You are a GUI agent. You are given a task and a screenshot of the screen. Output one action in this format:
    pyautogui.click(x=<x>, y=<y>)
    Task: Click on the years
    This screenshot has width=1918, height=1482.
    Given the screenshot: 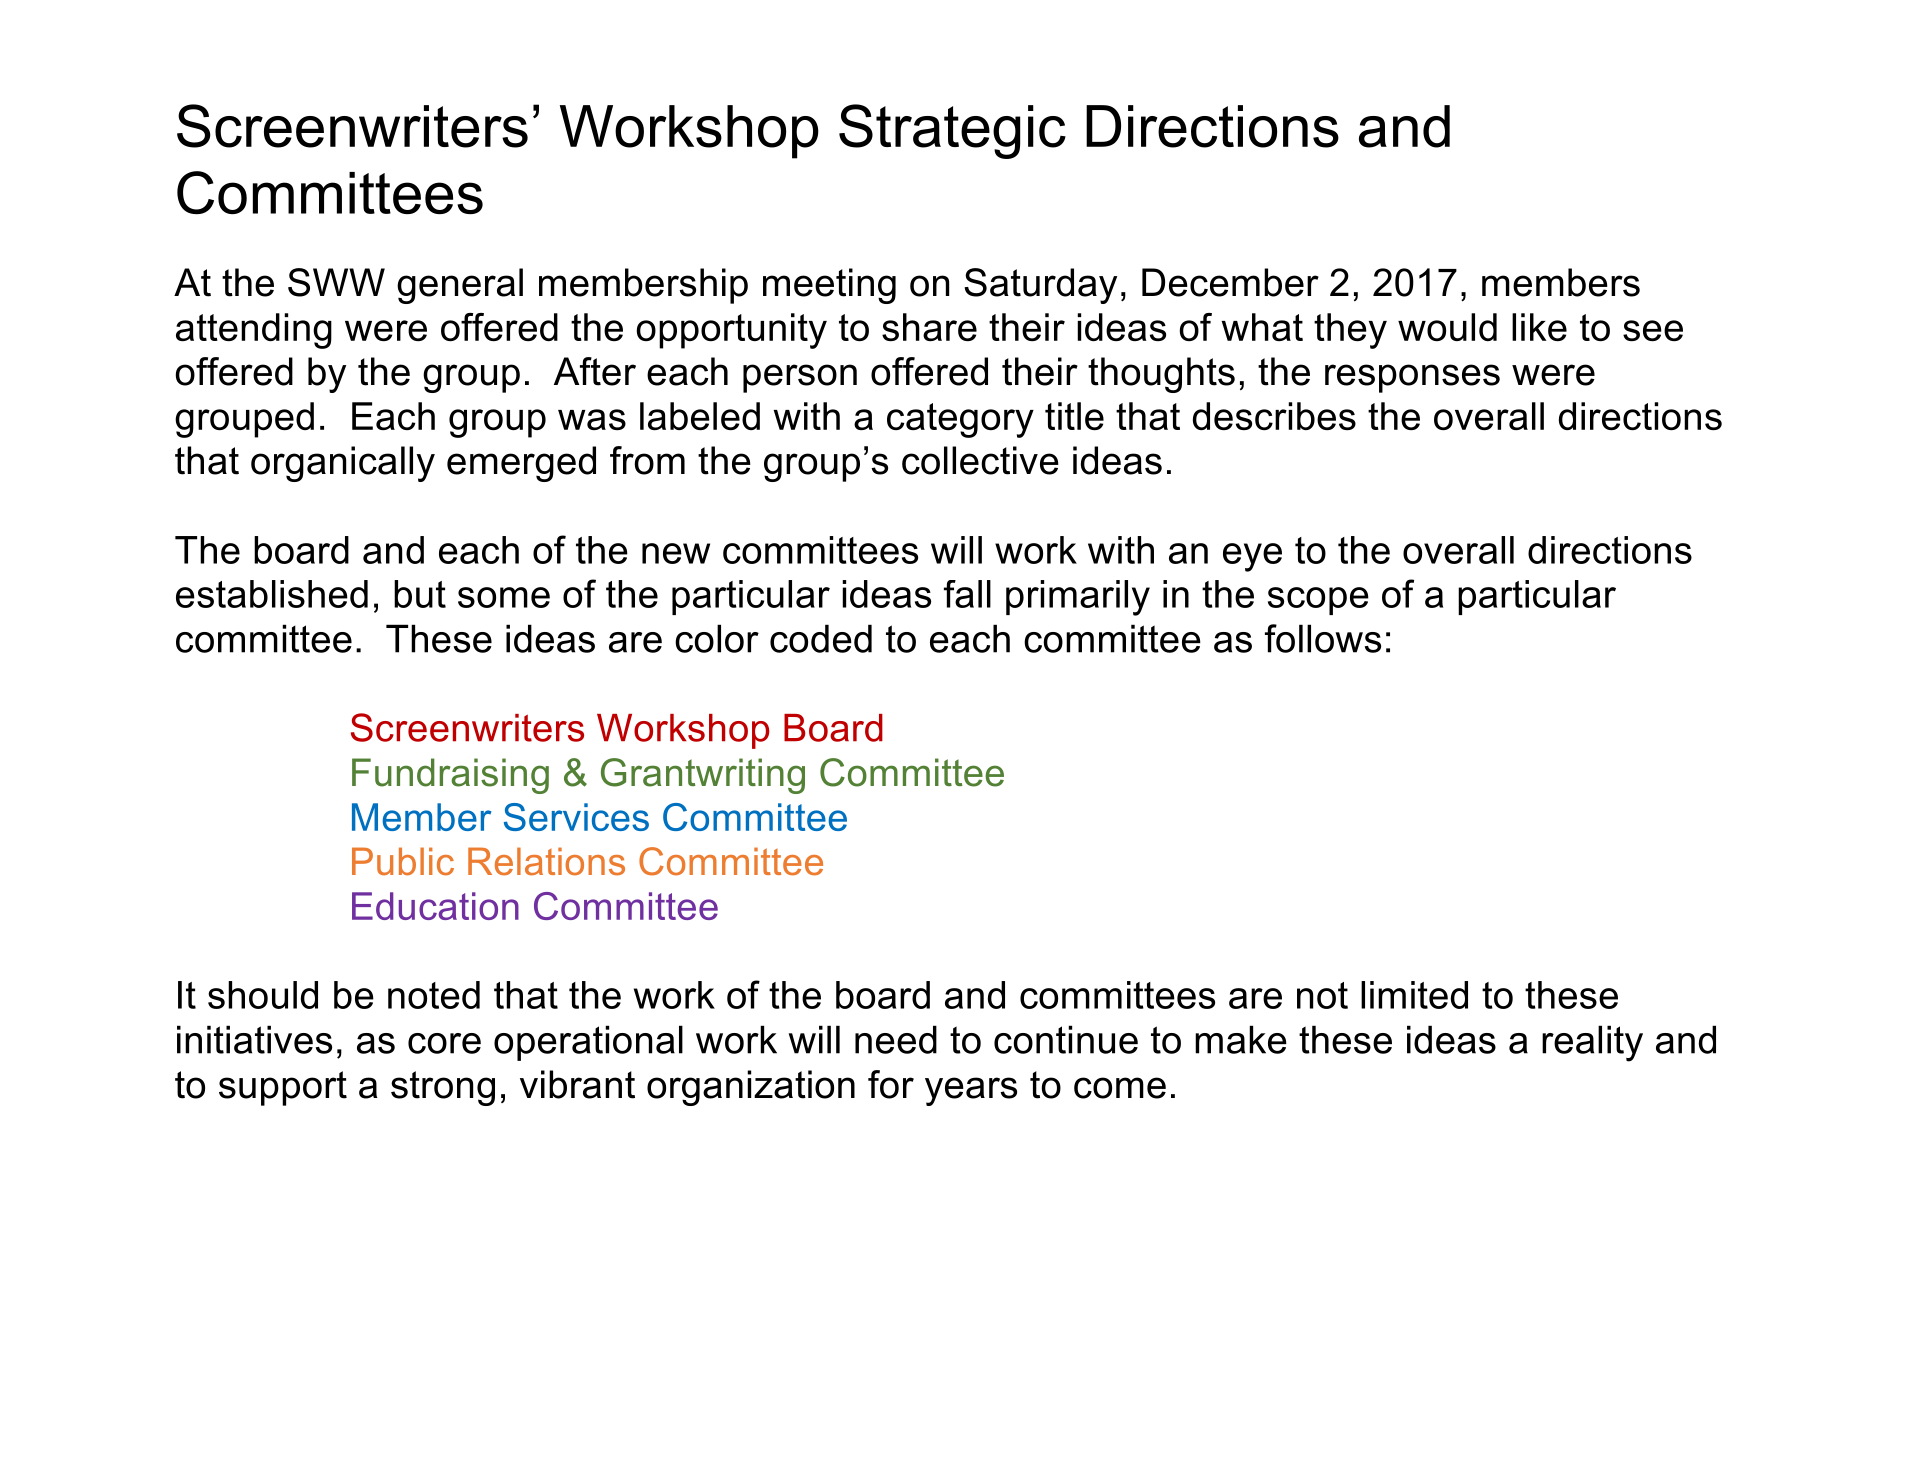 What is the action you would take?
    pyautogui.click(x=971, y=1091)
